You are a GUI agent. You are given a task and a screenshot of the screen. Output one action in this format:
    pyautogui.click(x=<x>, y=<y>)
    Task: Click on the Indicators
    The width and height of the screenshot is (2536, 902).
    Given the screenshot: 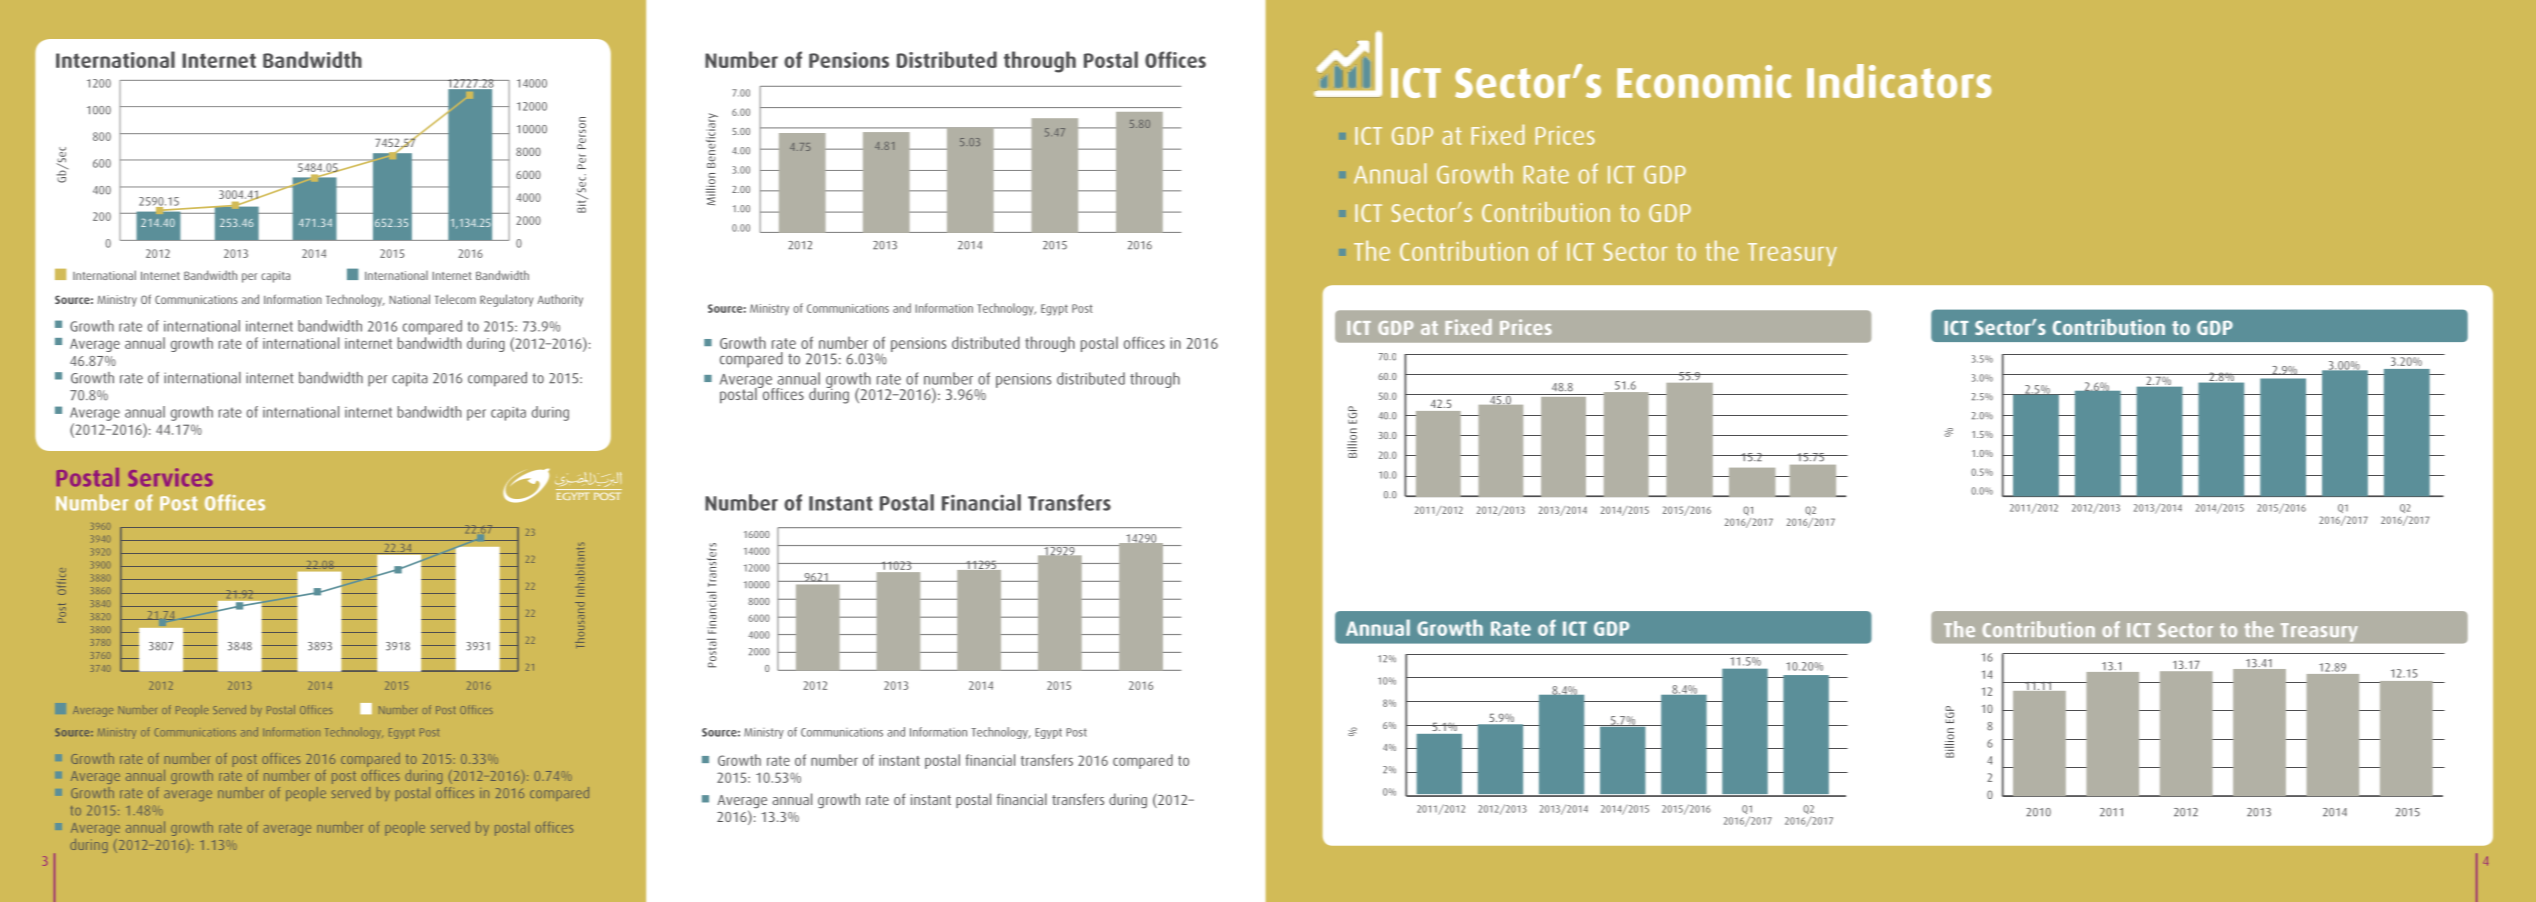 What is the action you would take?
    pyautogui.click(x=1899, y=81)
